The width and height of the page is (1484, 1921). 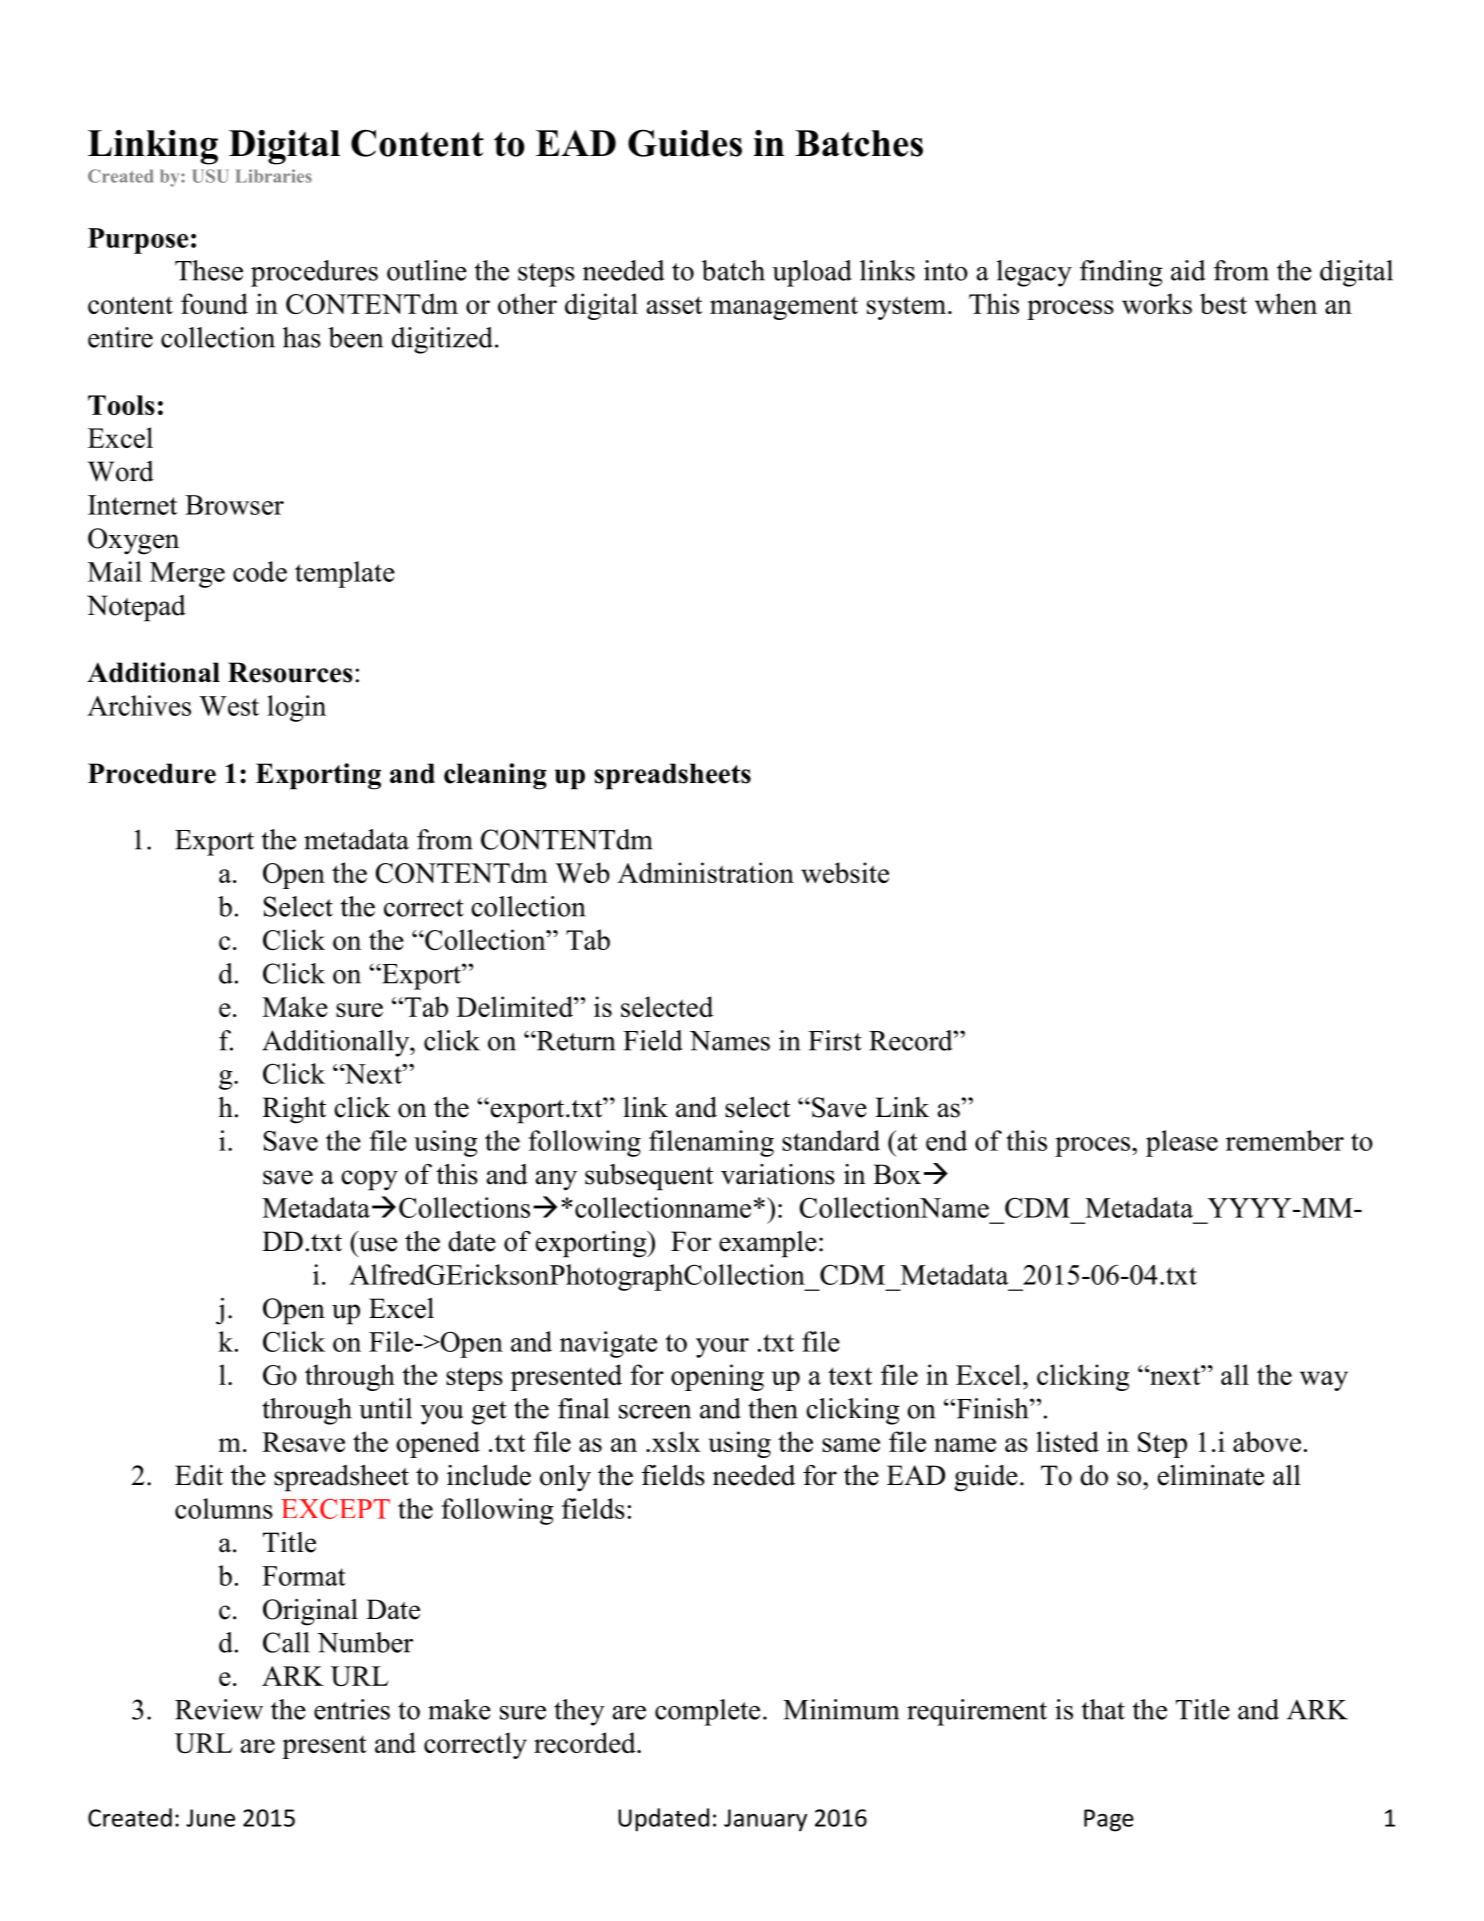 What do you see at coordinates (296, 708) in the page?
I see `login` at bounding box center [296, 708].
